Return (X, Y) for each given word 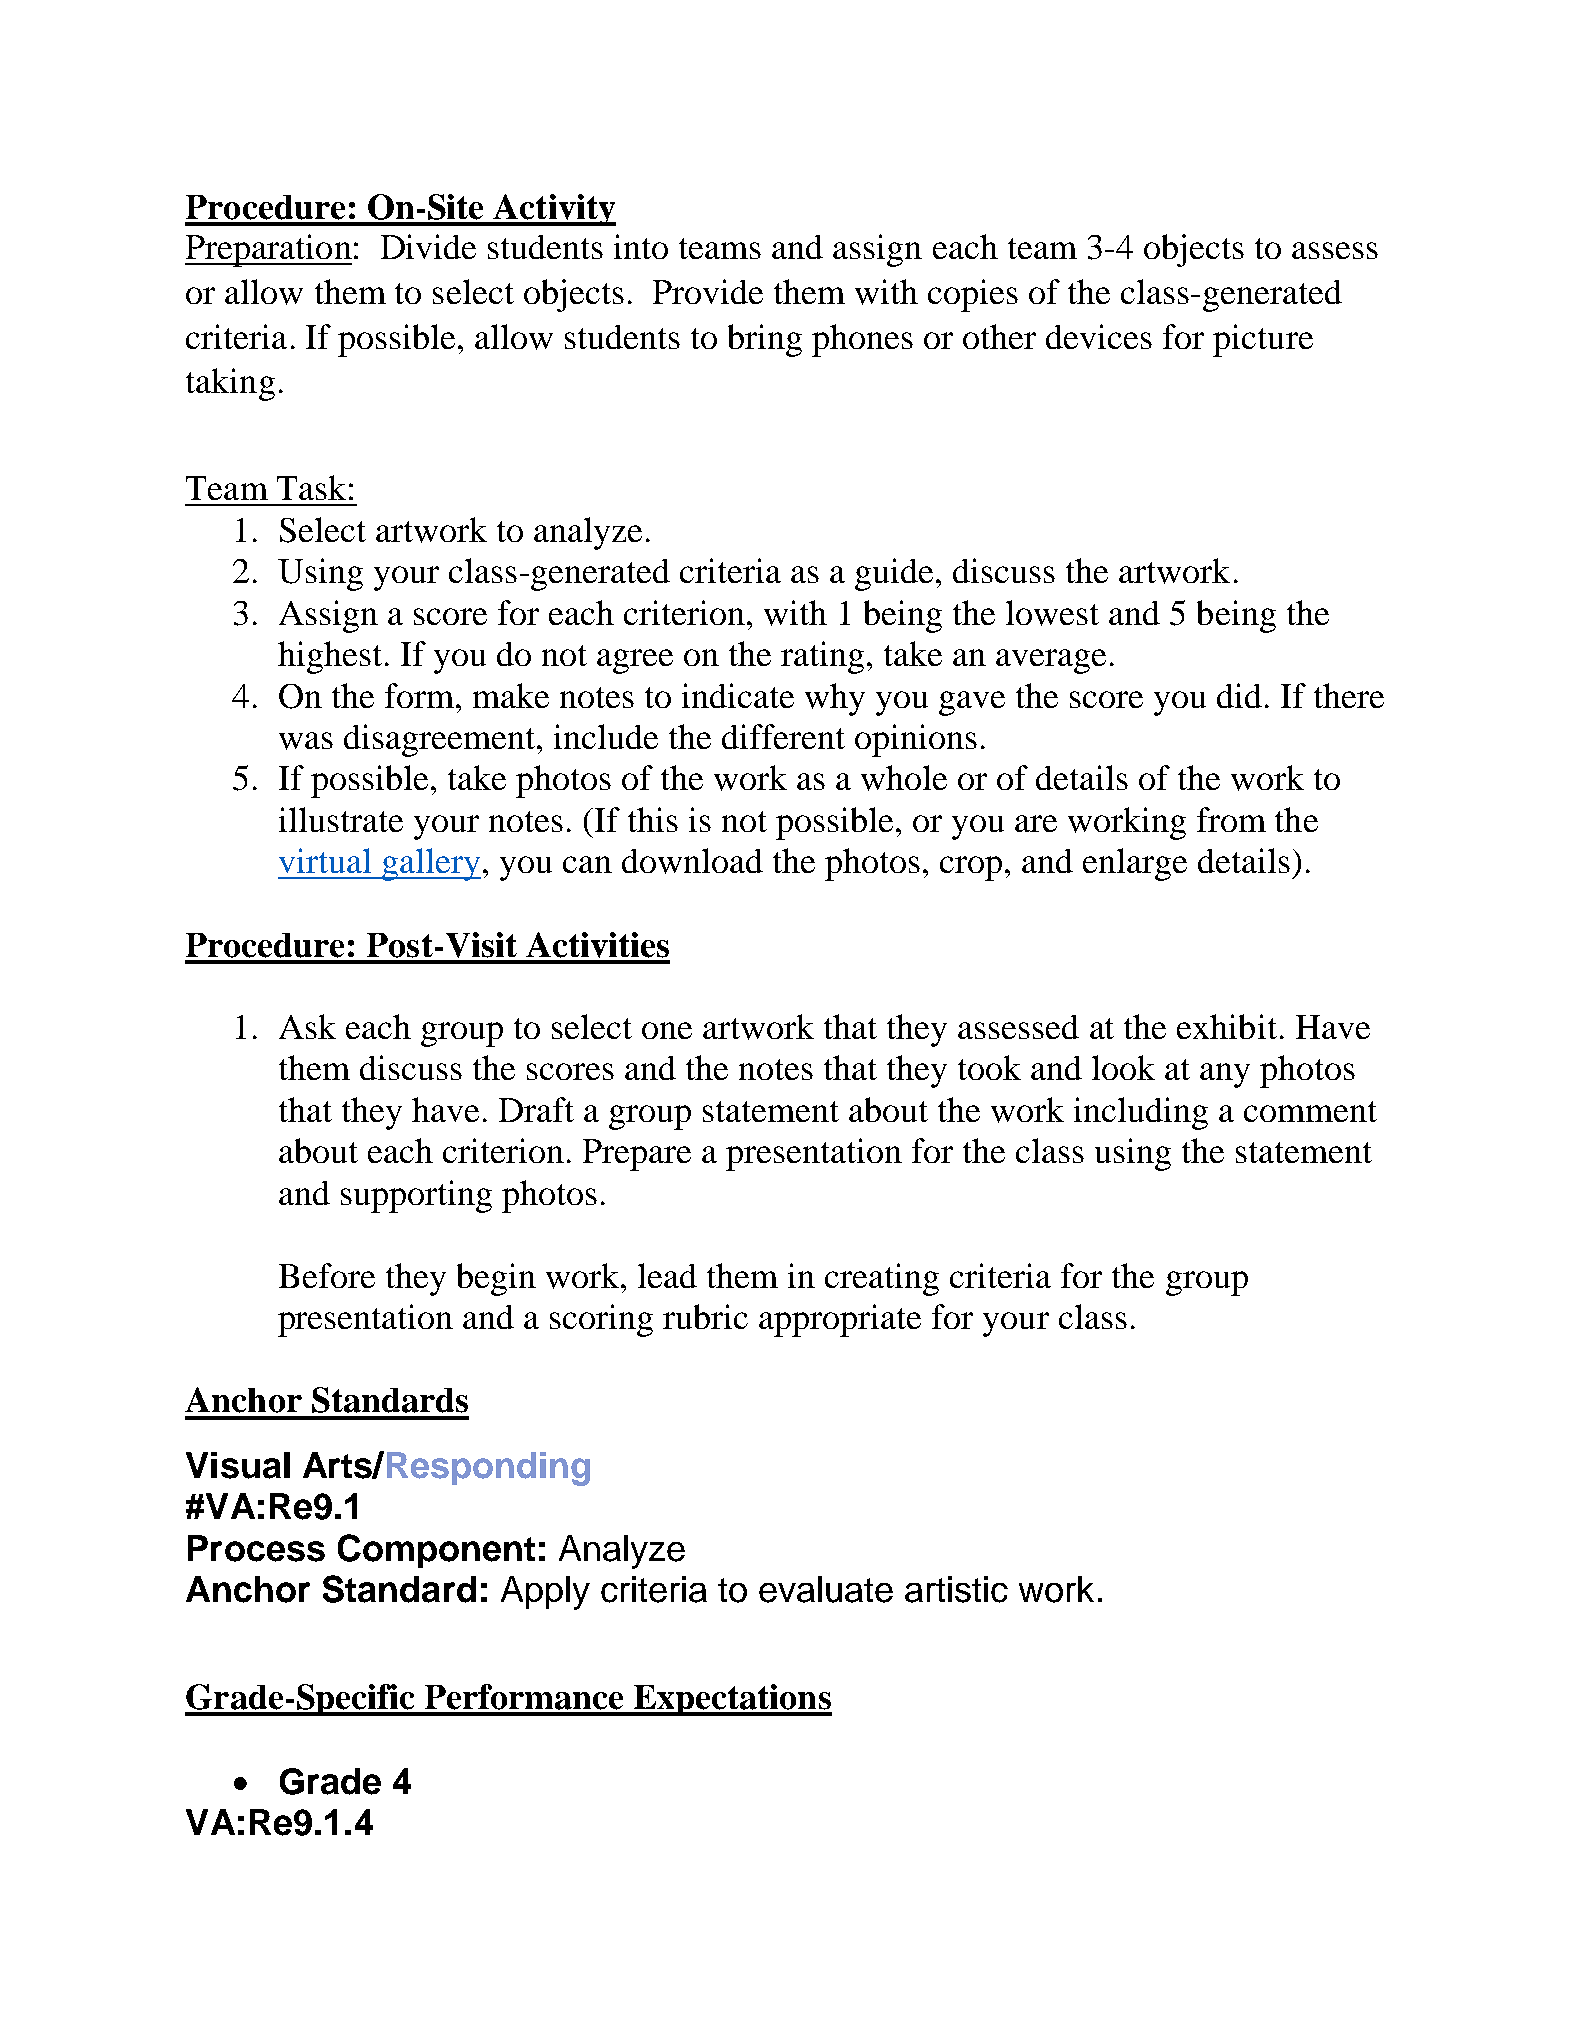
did (1239, 695)
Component (436, 1551)
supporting (416, 1196)
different (783, 736)
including (1141, 1113)
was (306, 741)
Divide (428, 246)
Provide (708, 291)
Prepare (637, 1155)
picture (1263, 340)
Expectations (732, 1700)
